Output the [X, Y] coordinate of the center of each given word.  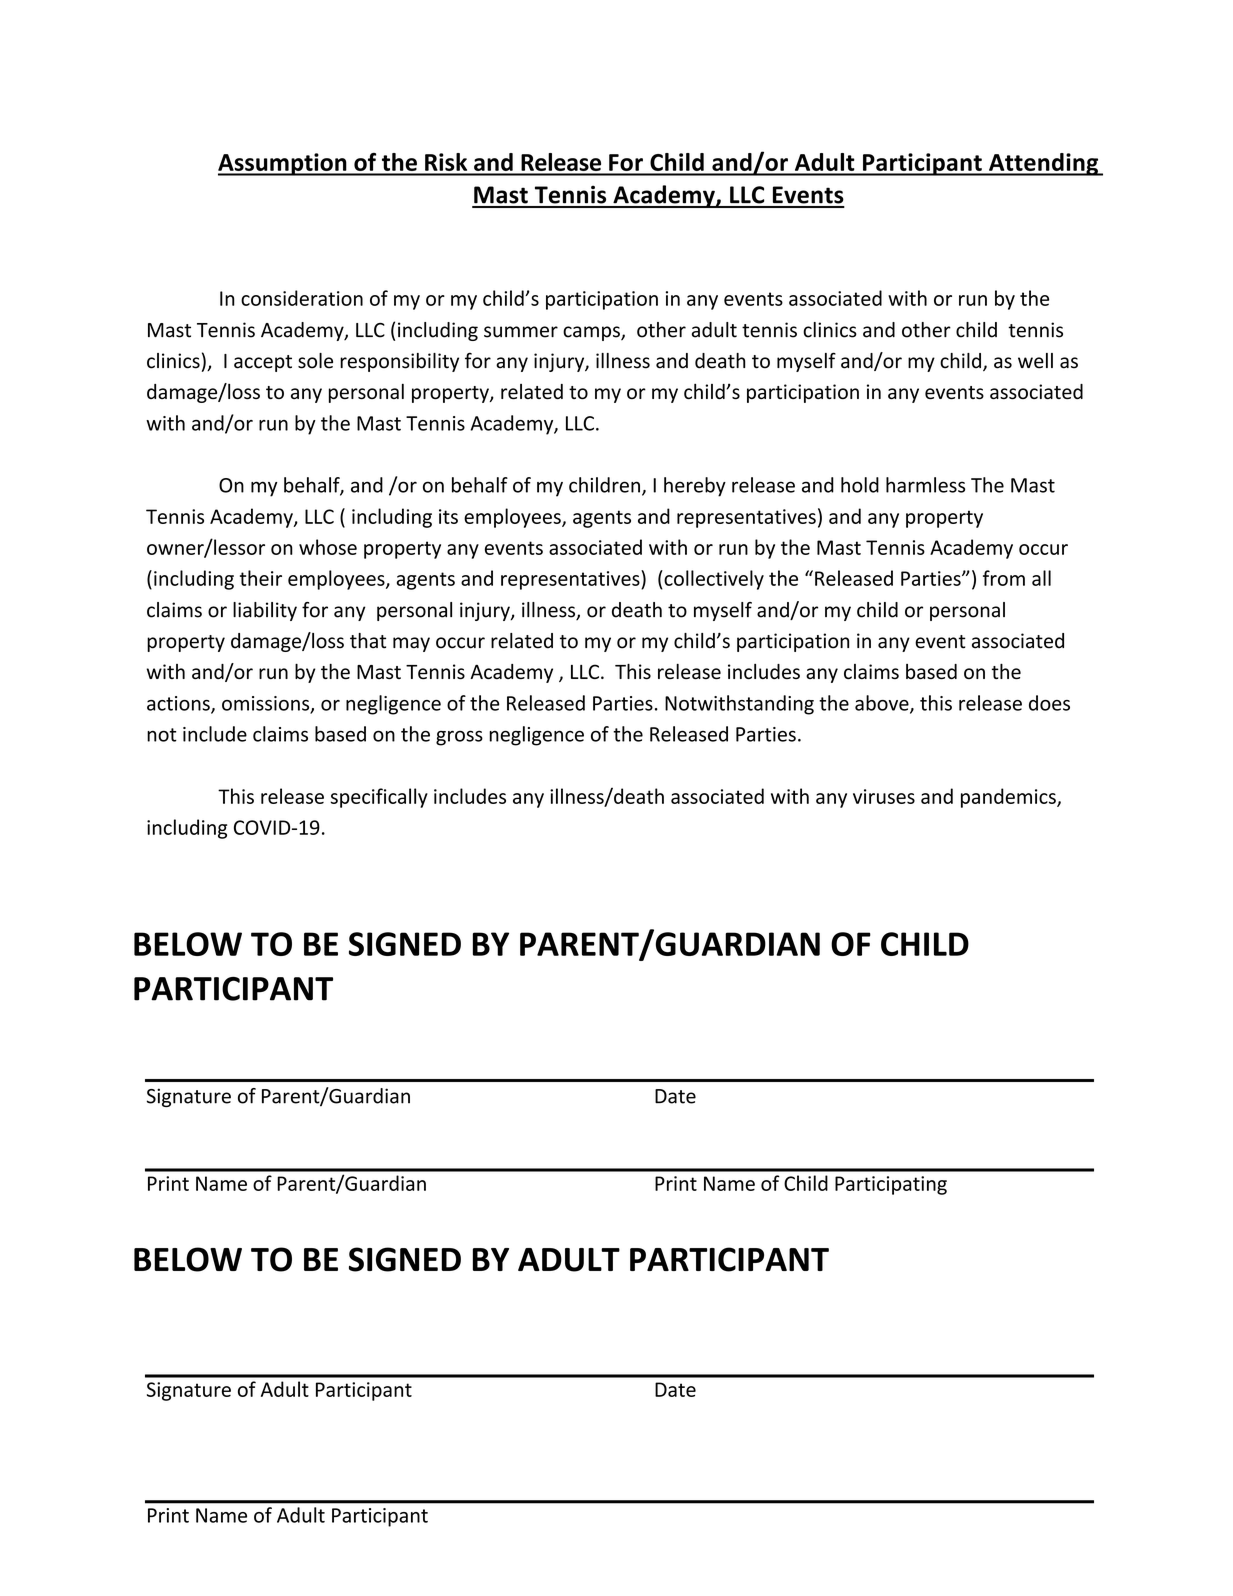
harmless [925, 485]
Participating [891, 1185]
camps [592, 333]
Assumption [283, 164]
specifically [379, 798]
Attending [1044, 164]
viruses [884, 796]
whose [328, 547]
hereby [695, 487]
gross [459, 738]
